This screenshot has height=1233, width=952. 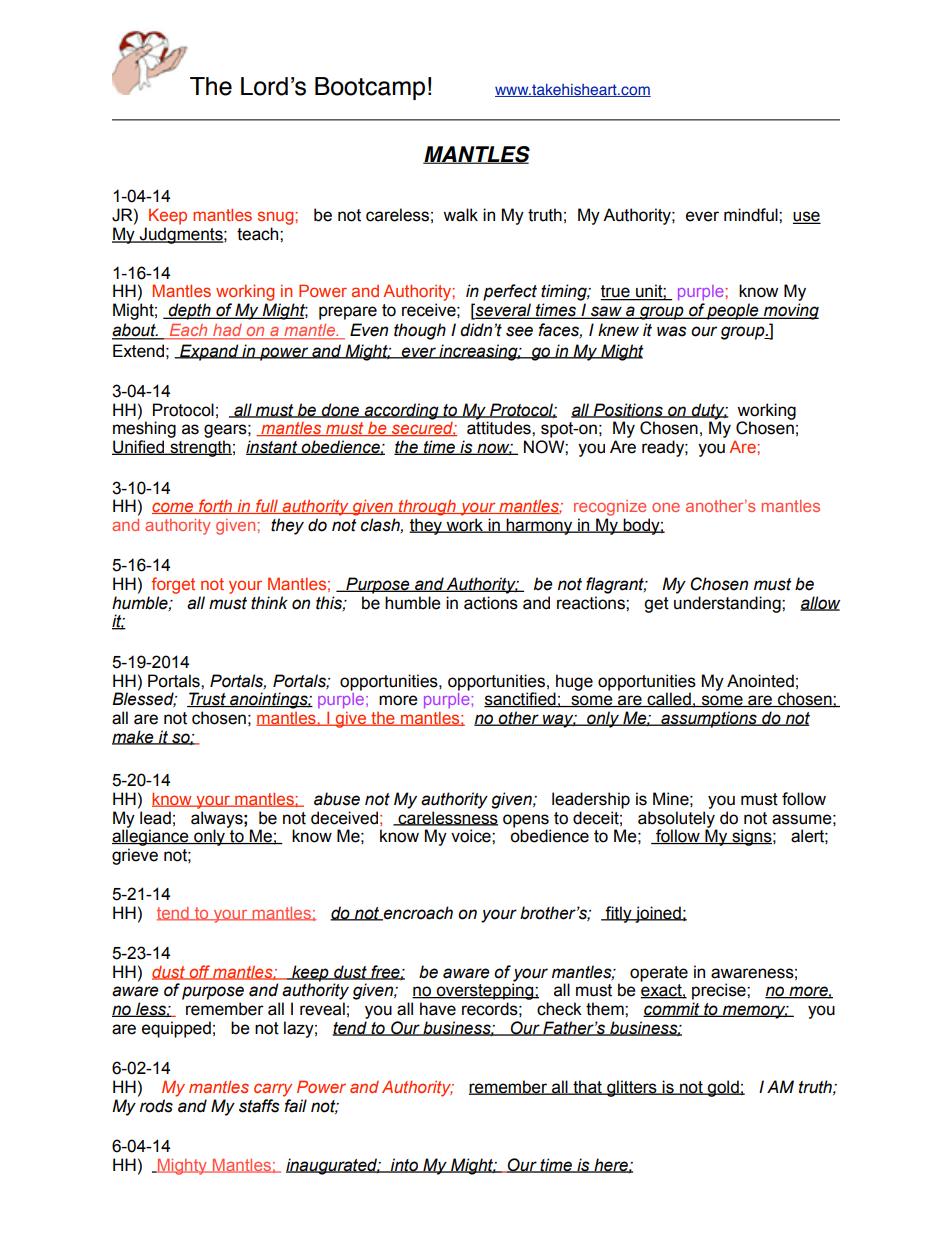 What do you see at coordinates (628, 410) in the screenshot?
I see `Positions` at bounding box center [628, 410].
